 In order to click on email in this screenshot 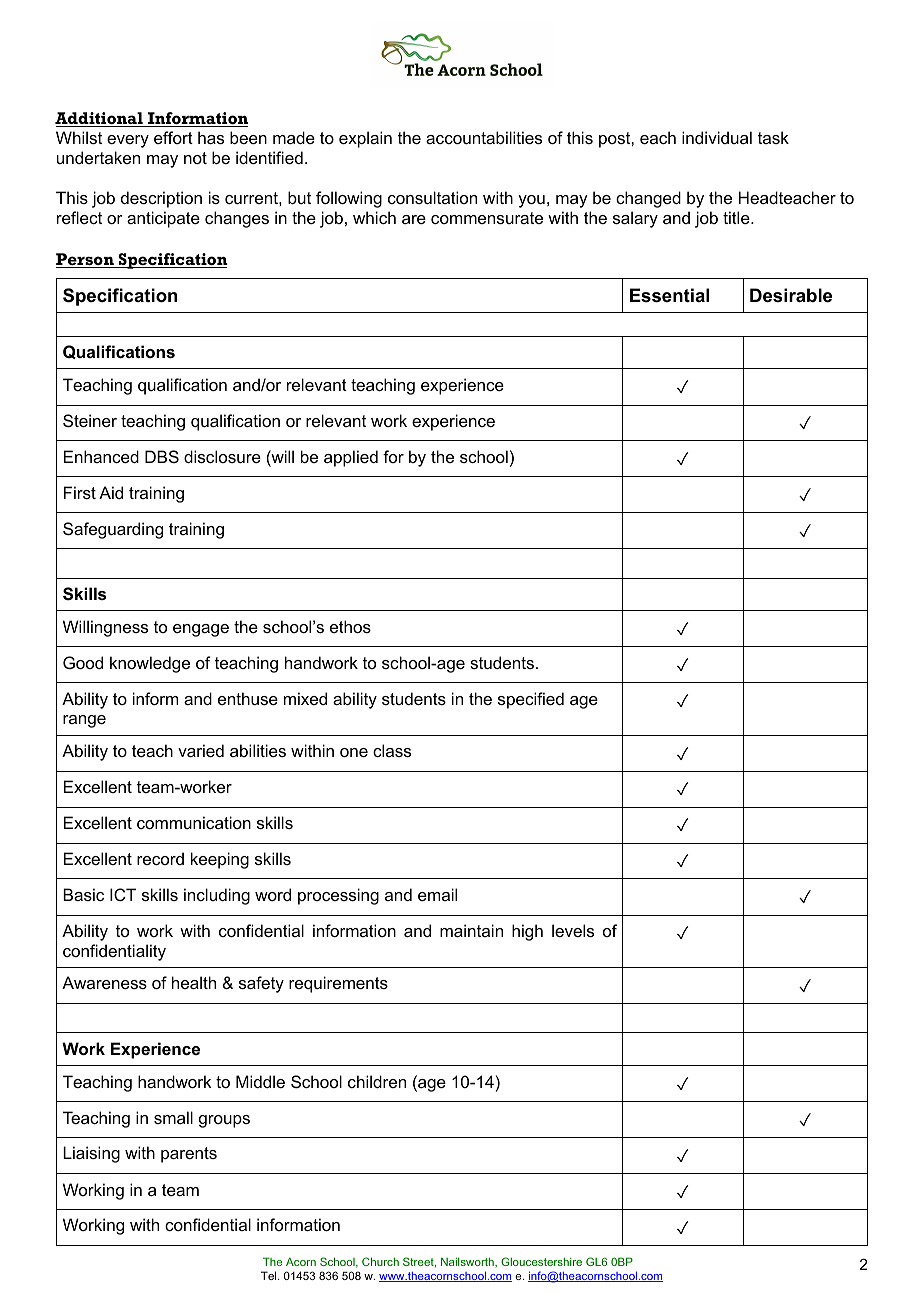, I will do `click(437, 894)`.
